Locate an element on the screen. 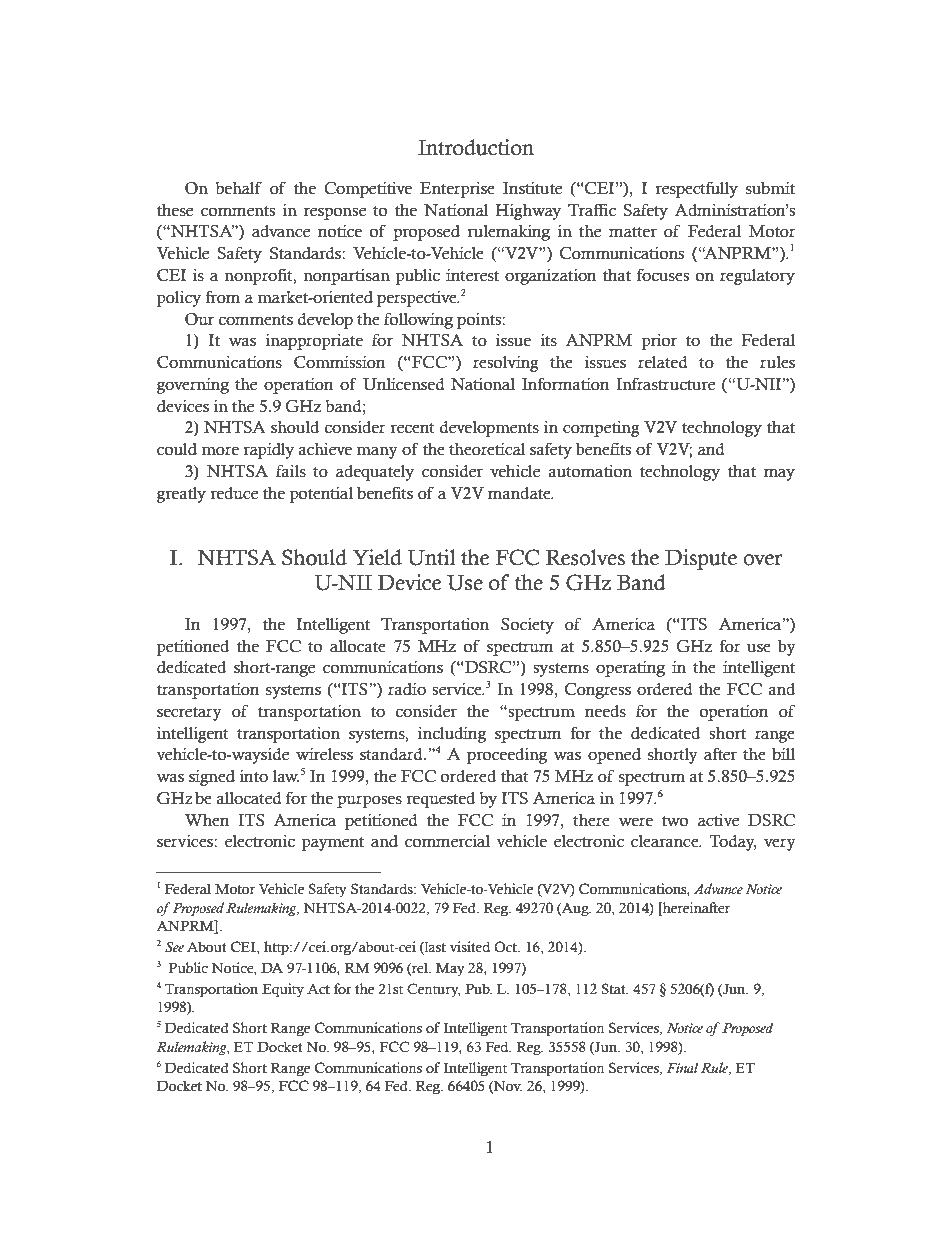 The image size is (952, 1233). Final is located at coordinates (682, 1067).
